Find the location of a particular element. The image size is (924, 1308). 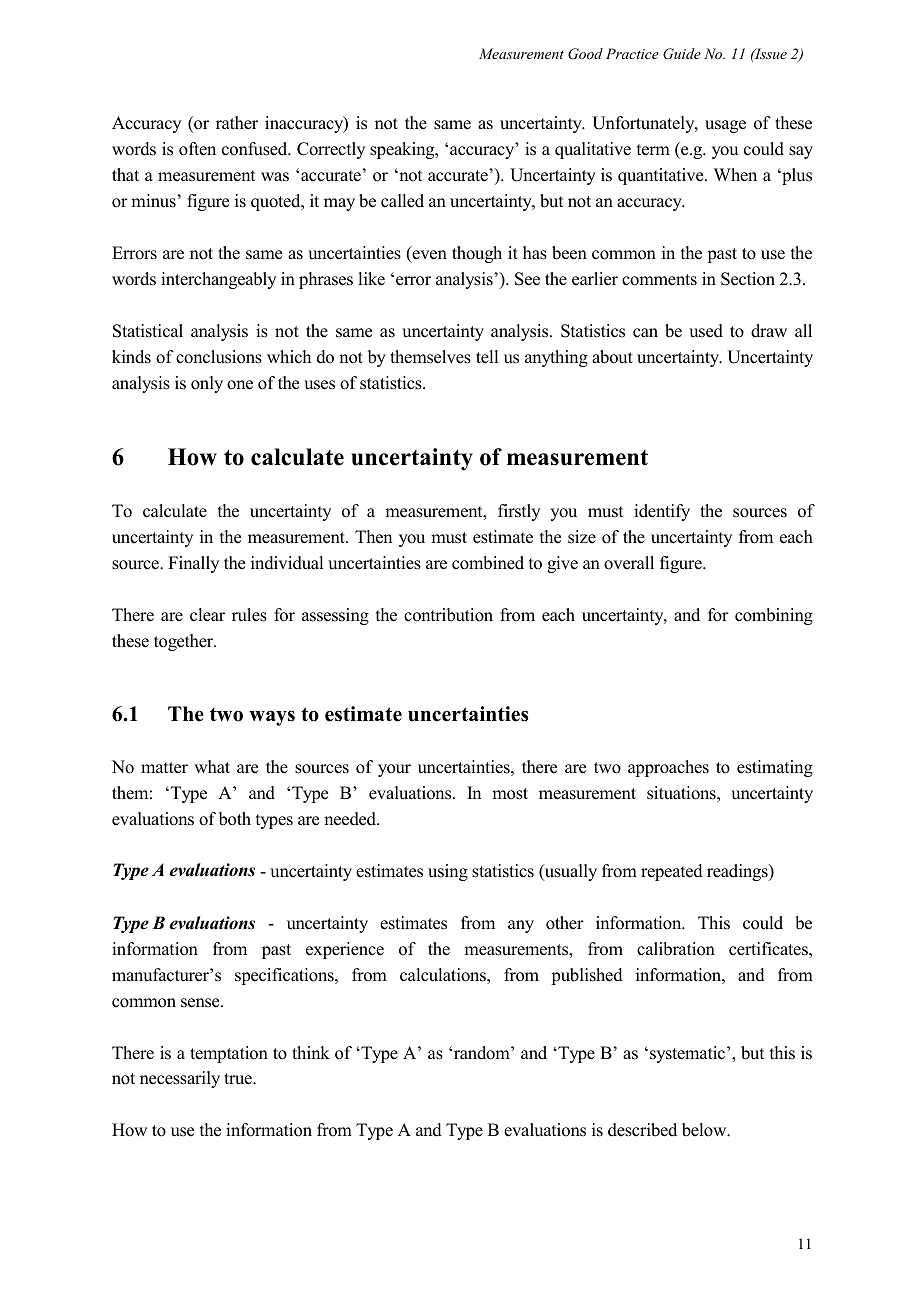

approaches is located at coordinates (668, 768).
